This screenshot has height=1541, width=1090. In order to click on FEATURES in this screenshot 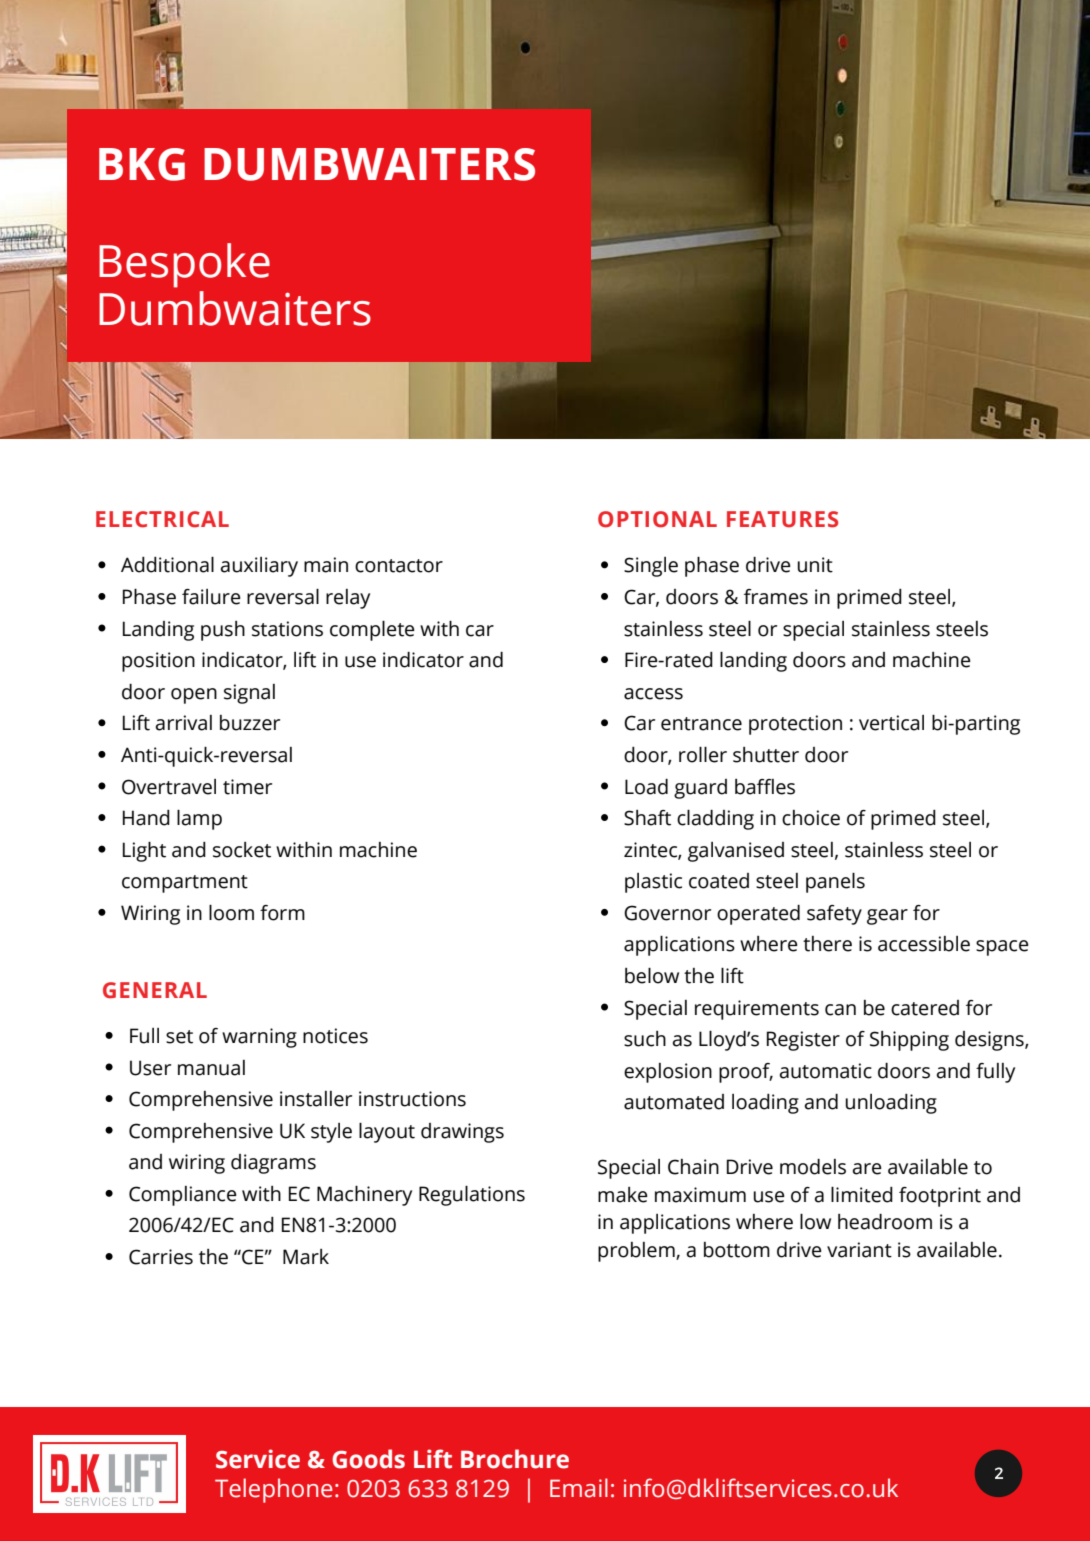, I will do `click(782, 519)`.
